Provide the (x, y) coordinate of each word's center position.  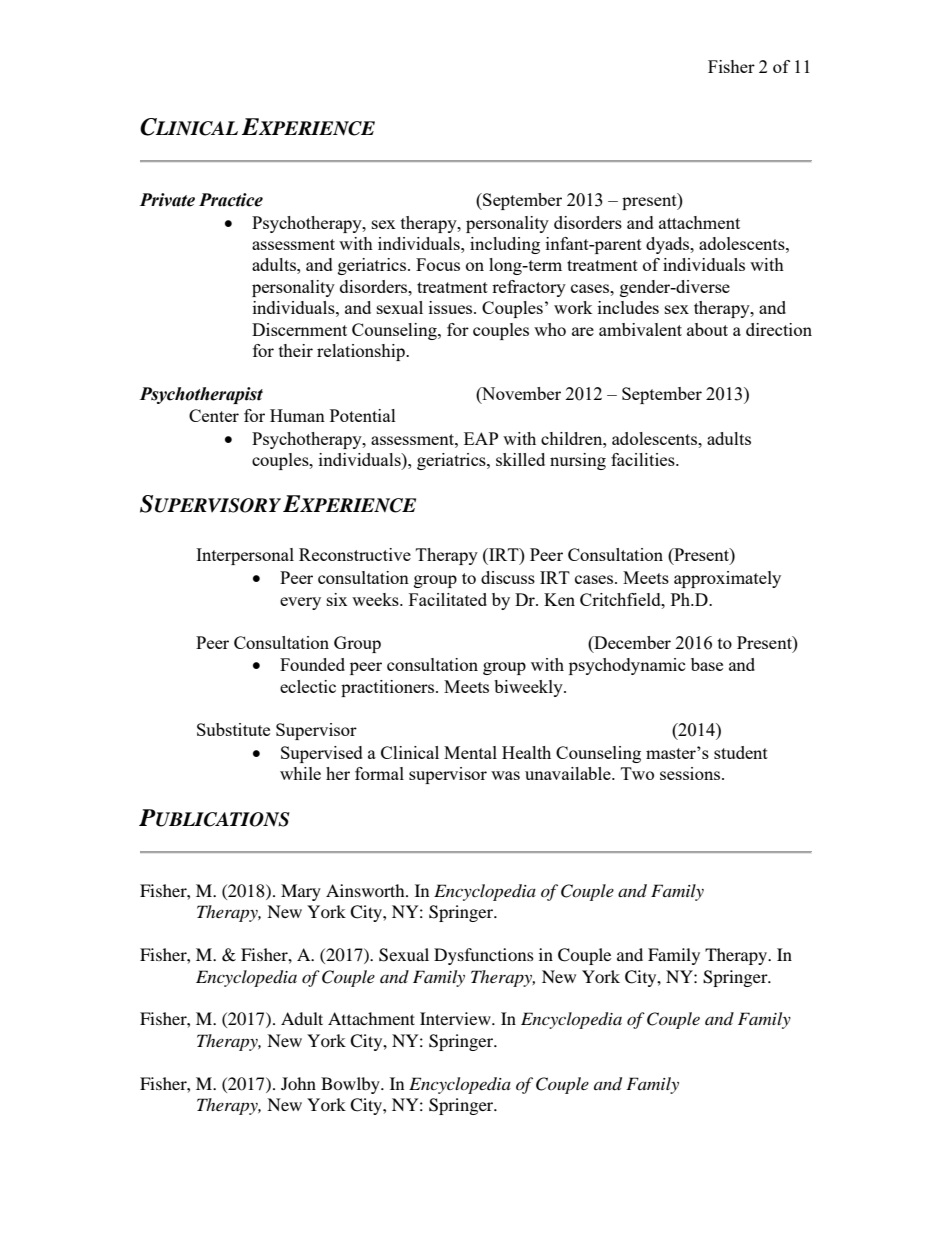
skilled (520, 459)
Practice (231, 200)
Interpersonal (245, 556)
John (298, 1083)
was (505, 775)
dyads (669, 245)
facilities (644, 459)
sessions (691, 773)
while (300, 773)
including (505, 245)
